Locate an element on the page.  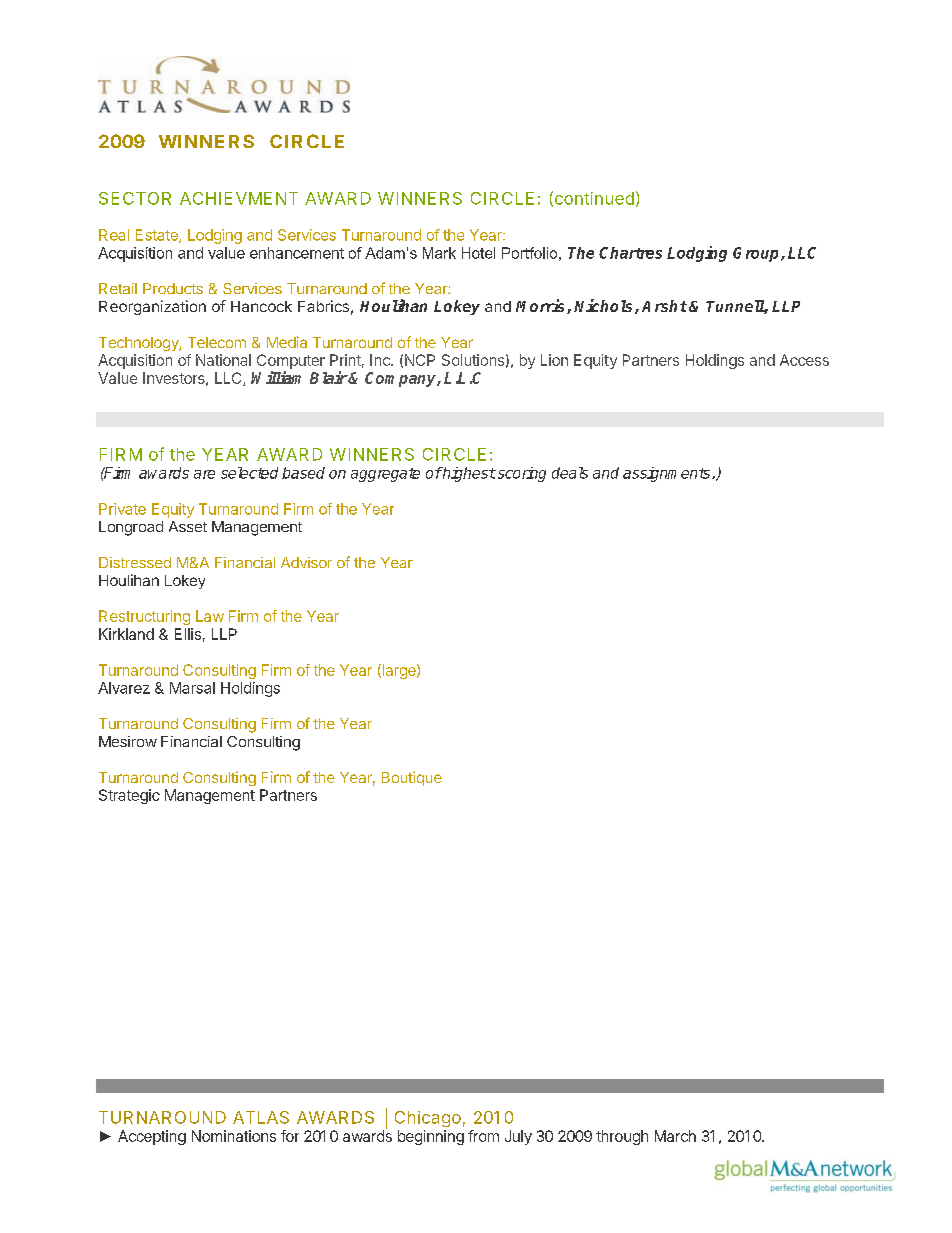
Chicago is located at coordinates (428, 1119).
